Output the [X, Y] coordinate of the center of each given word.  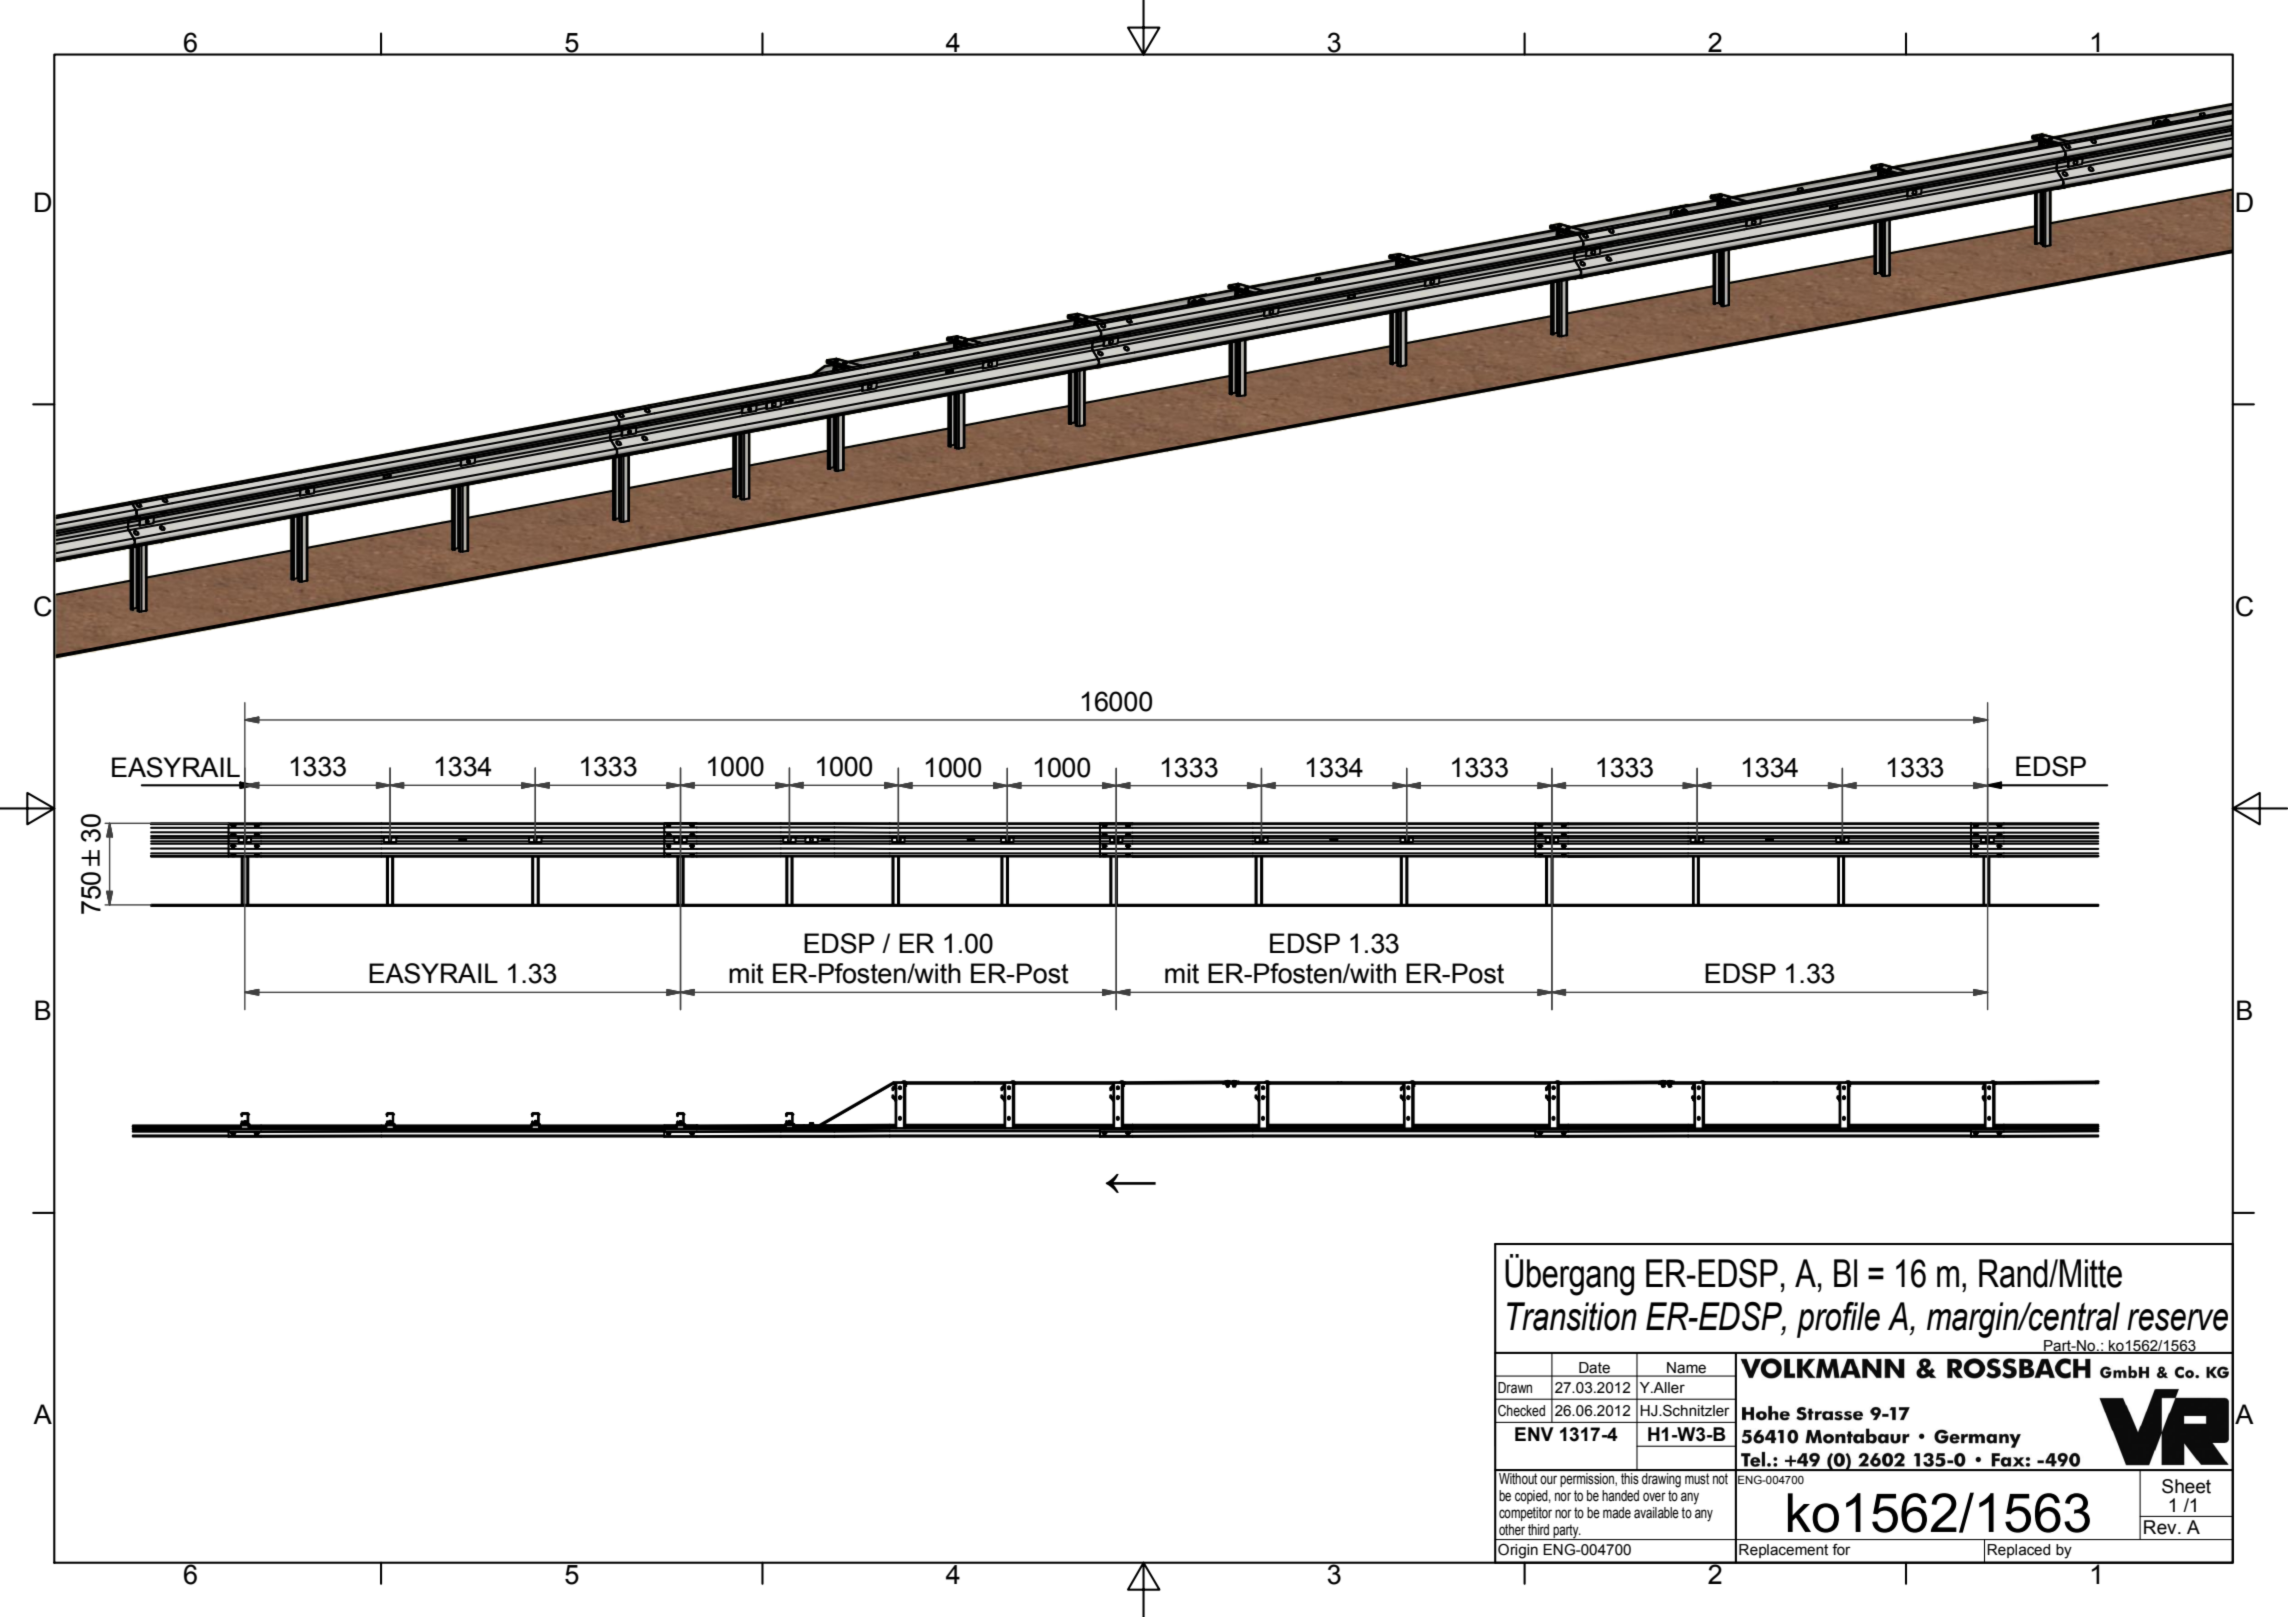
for [1841, 1550]
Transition [1572, 1316]
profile [1838, 1320]
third [1538, 1530]
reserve [2177, 1320]
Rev [2161, 1527]
